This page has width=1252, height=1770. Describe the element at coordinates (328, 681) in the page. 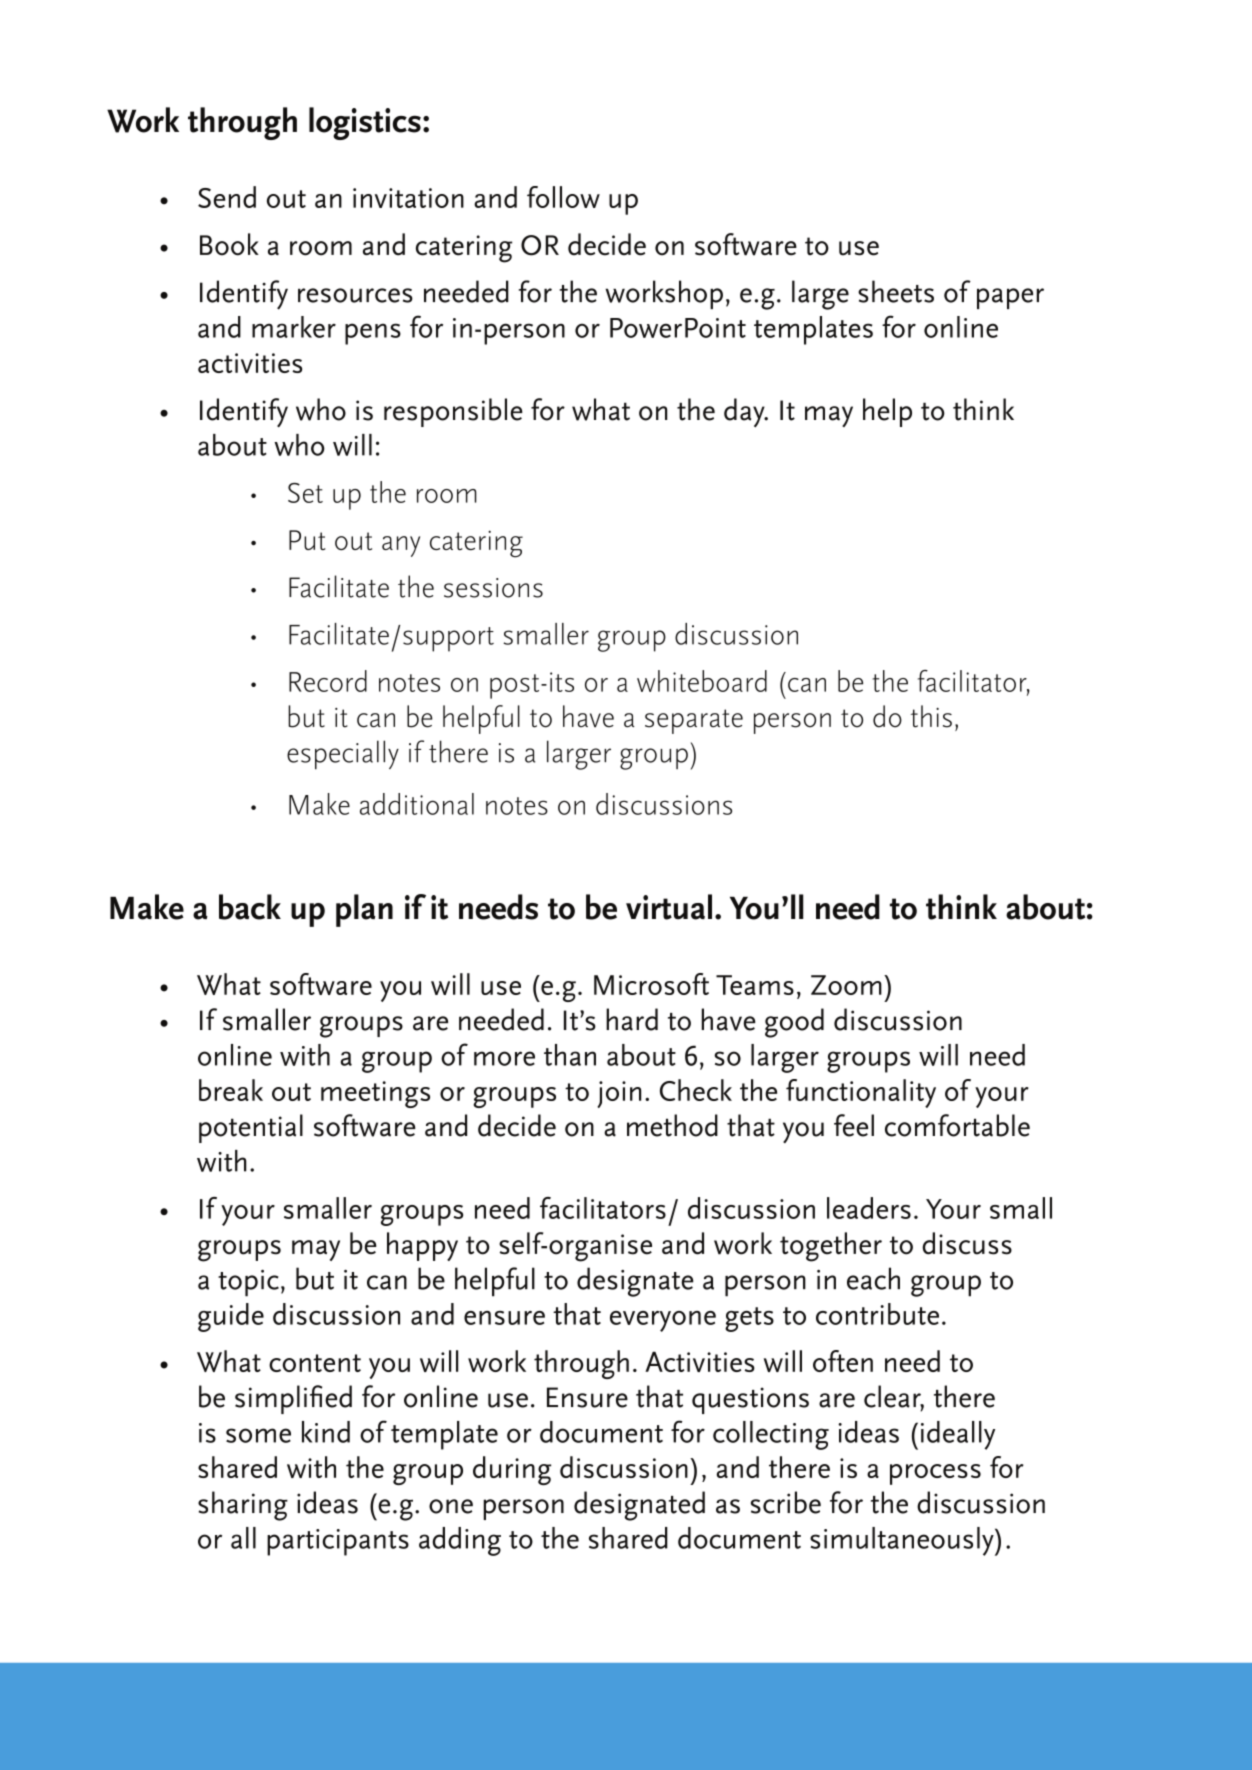

I see `Record` at that location.
